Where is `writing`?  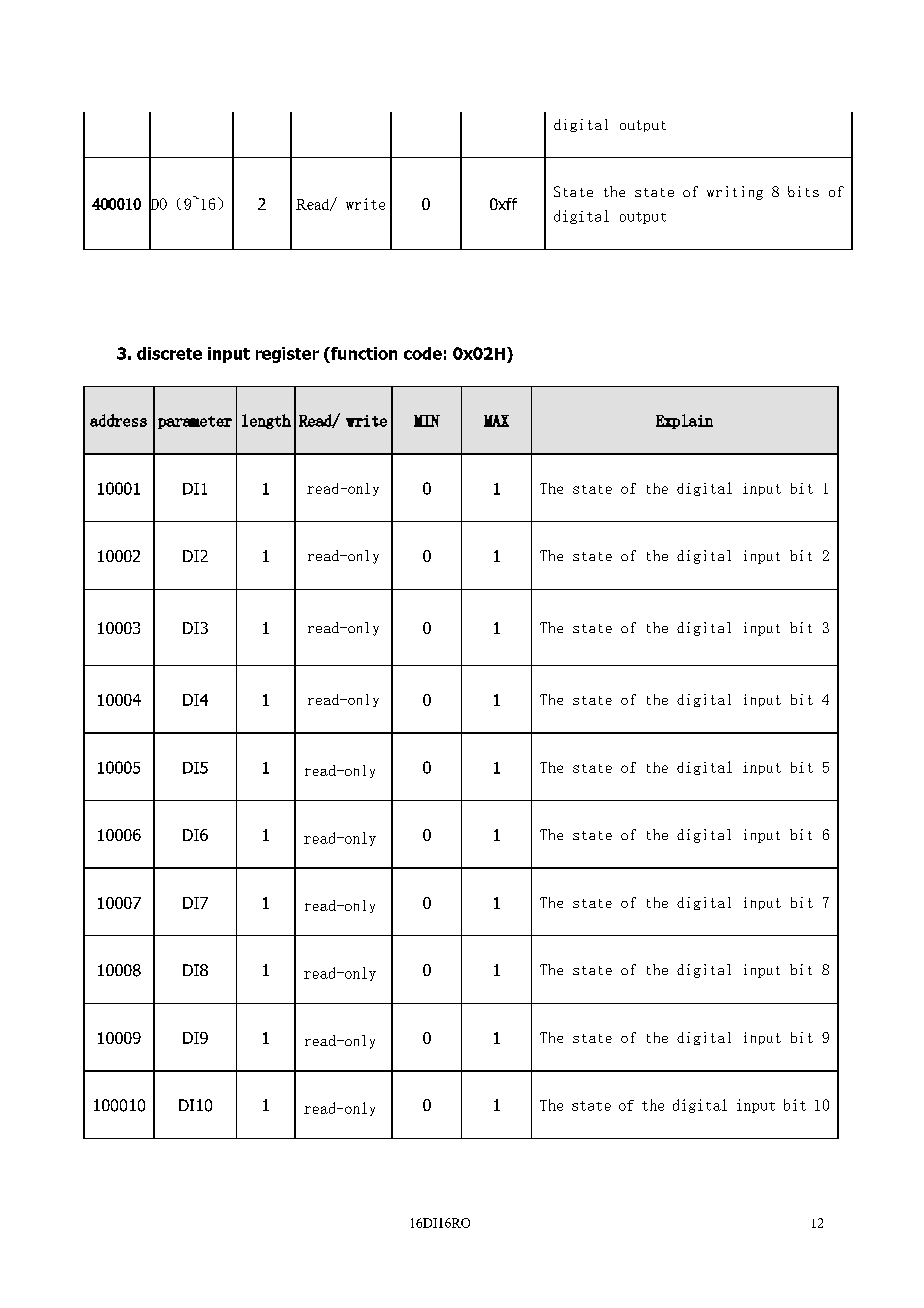 writing is located at coordinates (735, 193).
